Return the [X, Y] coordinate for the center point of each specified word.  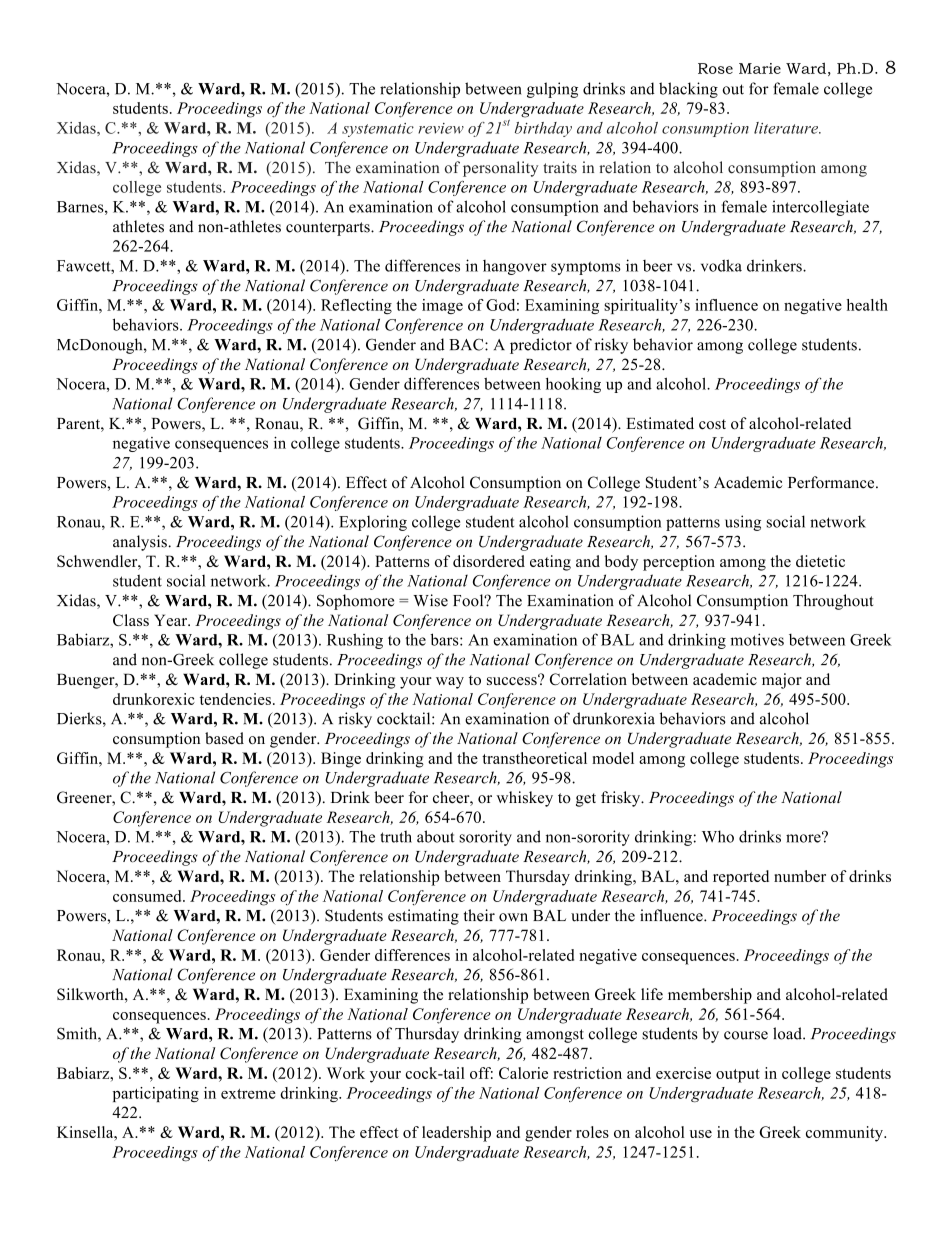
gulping [552, 90]
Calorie [523, 1073]
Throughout [833, 602]
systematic [378, 130]
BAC [467, 344]
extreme [248, 1094]
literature [787, 128]
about [436, 836]
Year [172, 620]
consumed [148, 896]
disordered [489, 561]
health [867, 305]
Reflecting [356, 306]
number [800, 876]
